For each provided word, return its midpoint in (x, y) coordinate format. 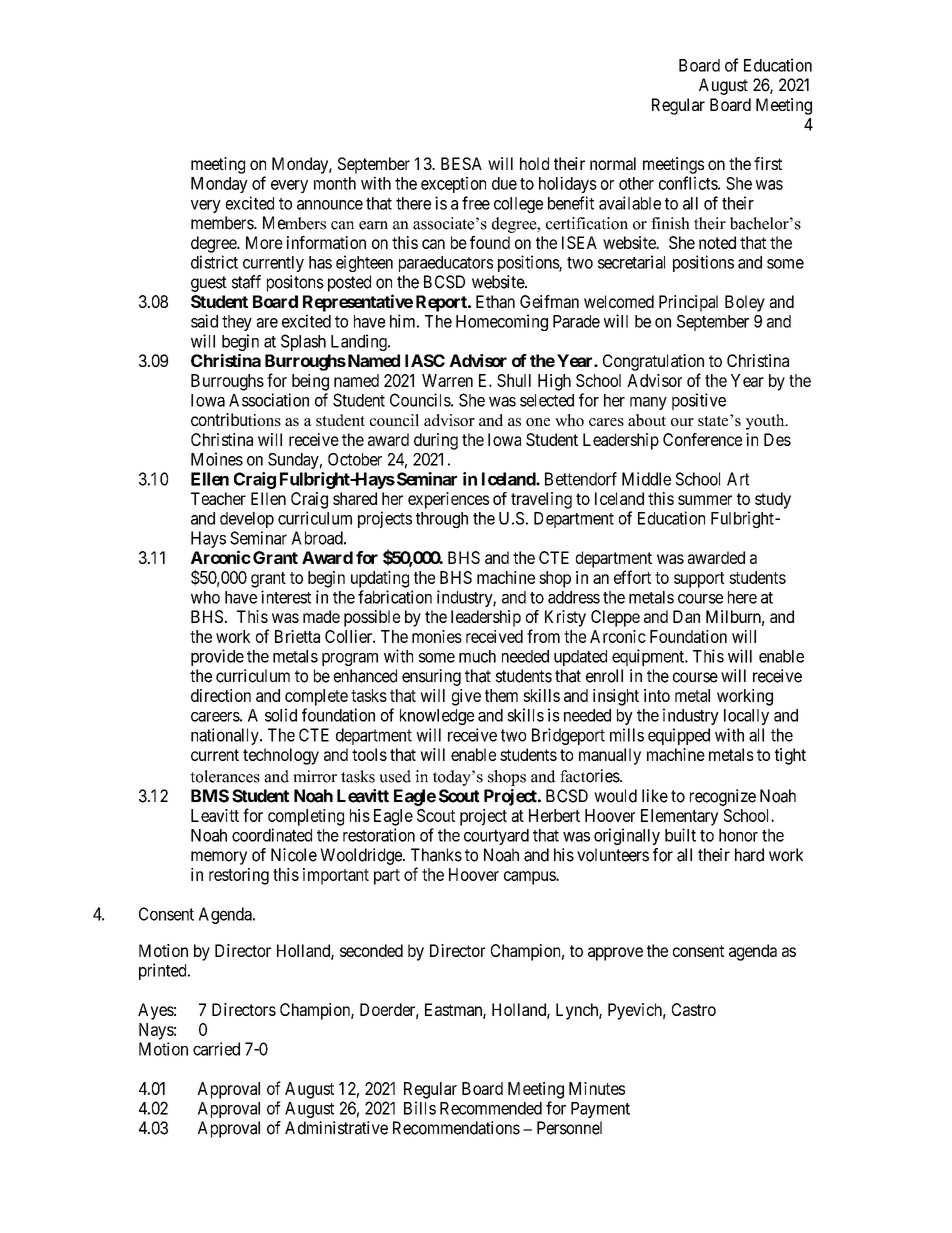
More (264, 242)
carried (216, 1049)
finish (670, 223)
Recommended (491, 1108)
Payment (600, 1110)
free (476, 203)
